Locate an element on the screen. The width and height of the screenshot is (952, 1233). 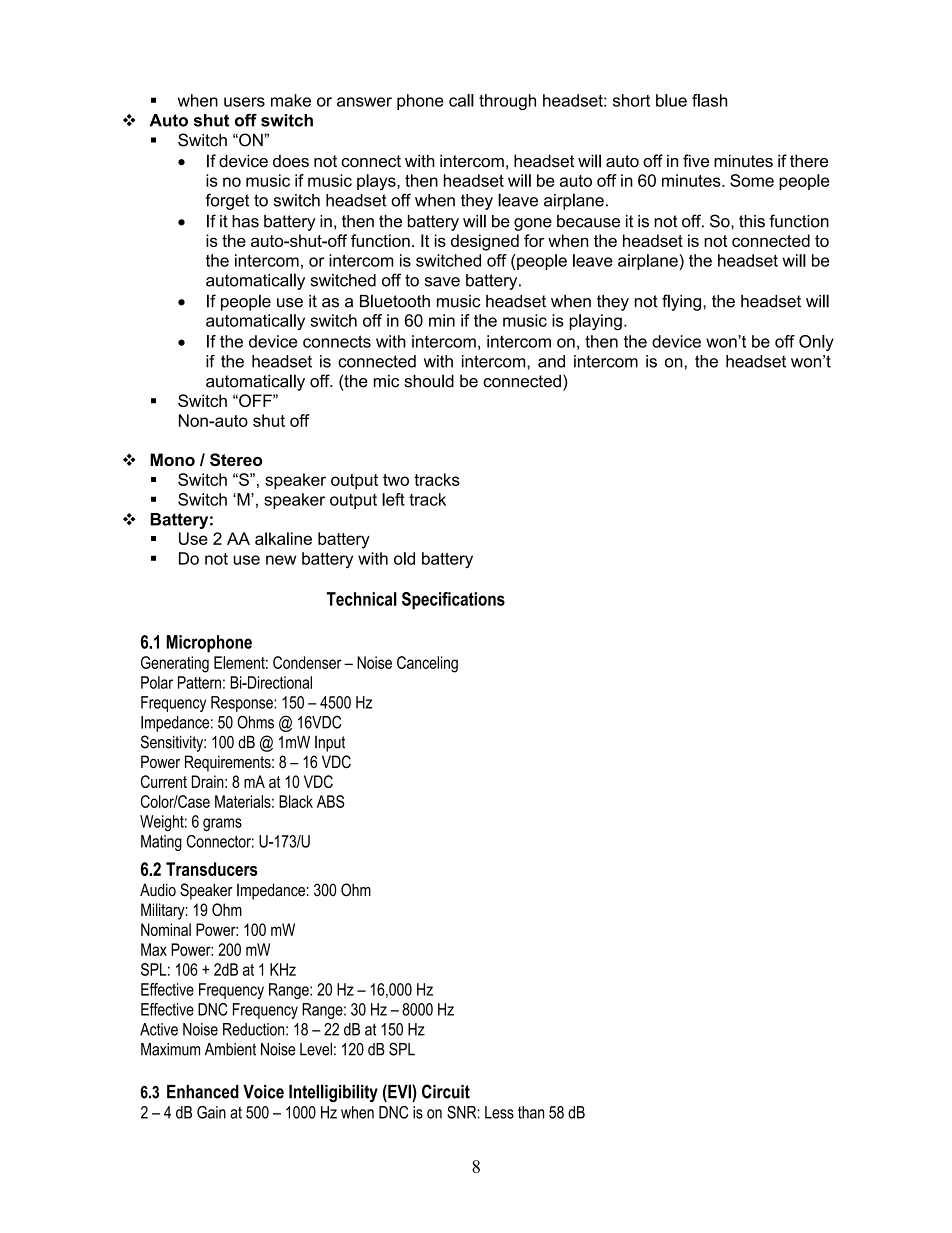
flash is located at coordinates (709, 100).
